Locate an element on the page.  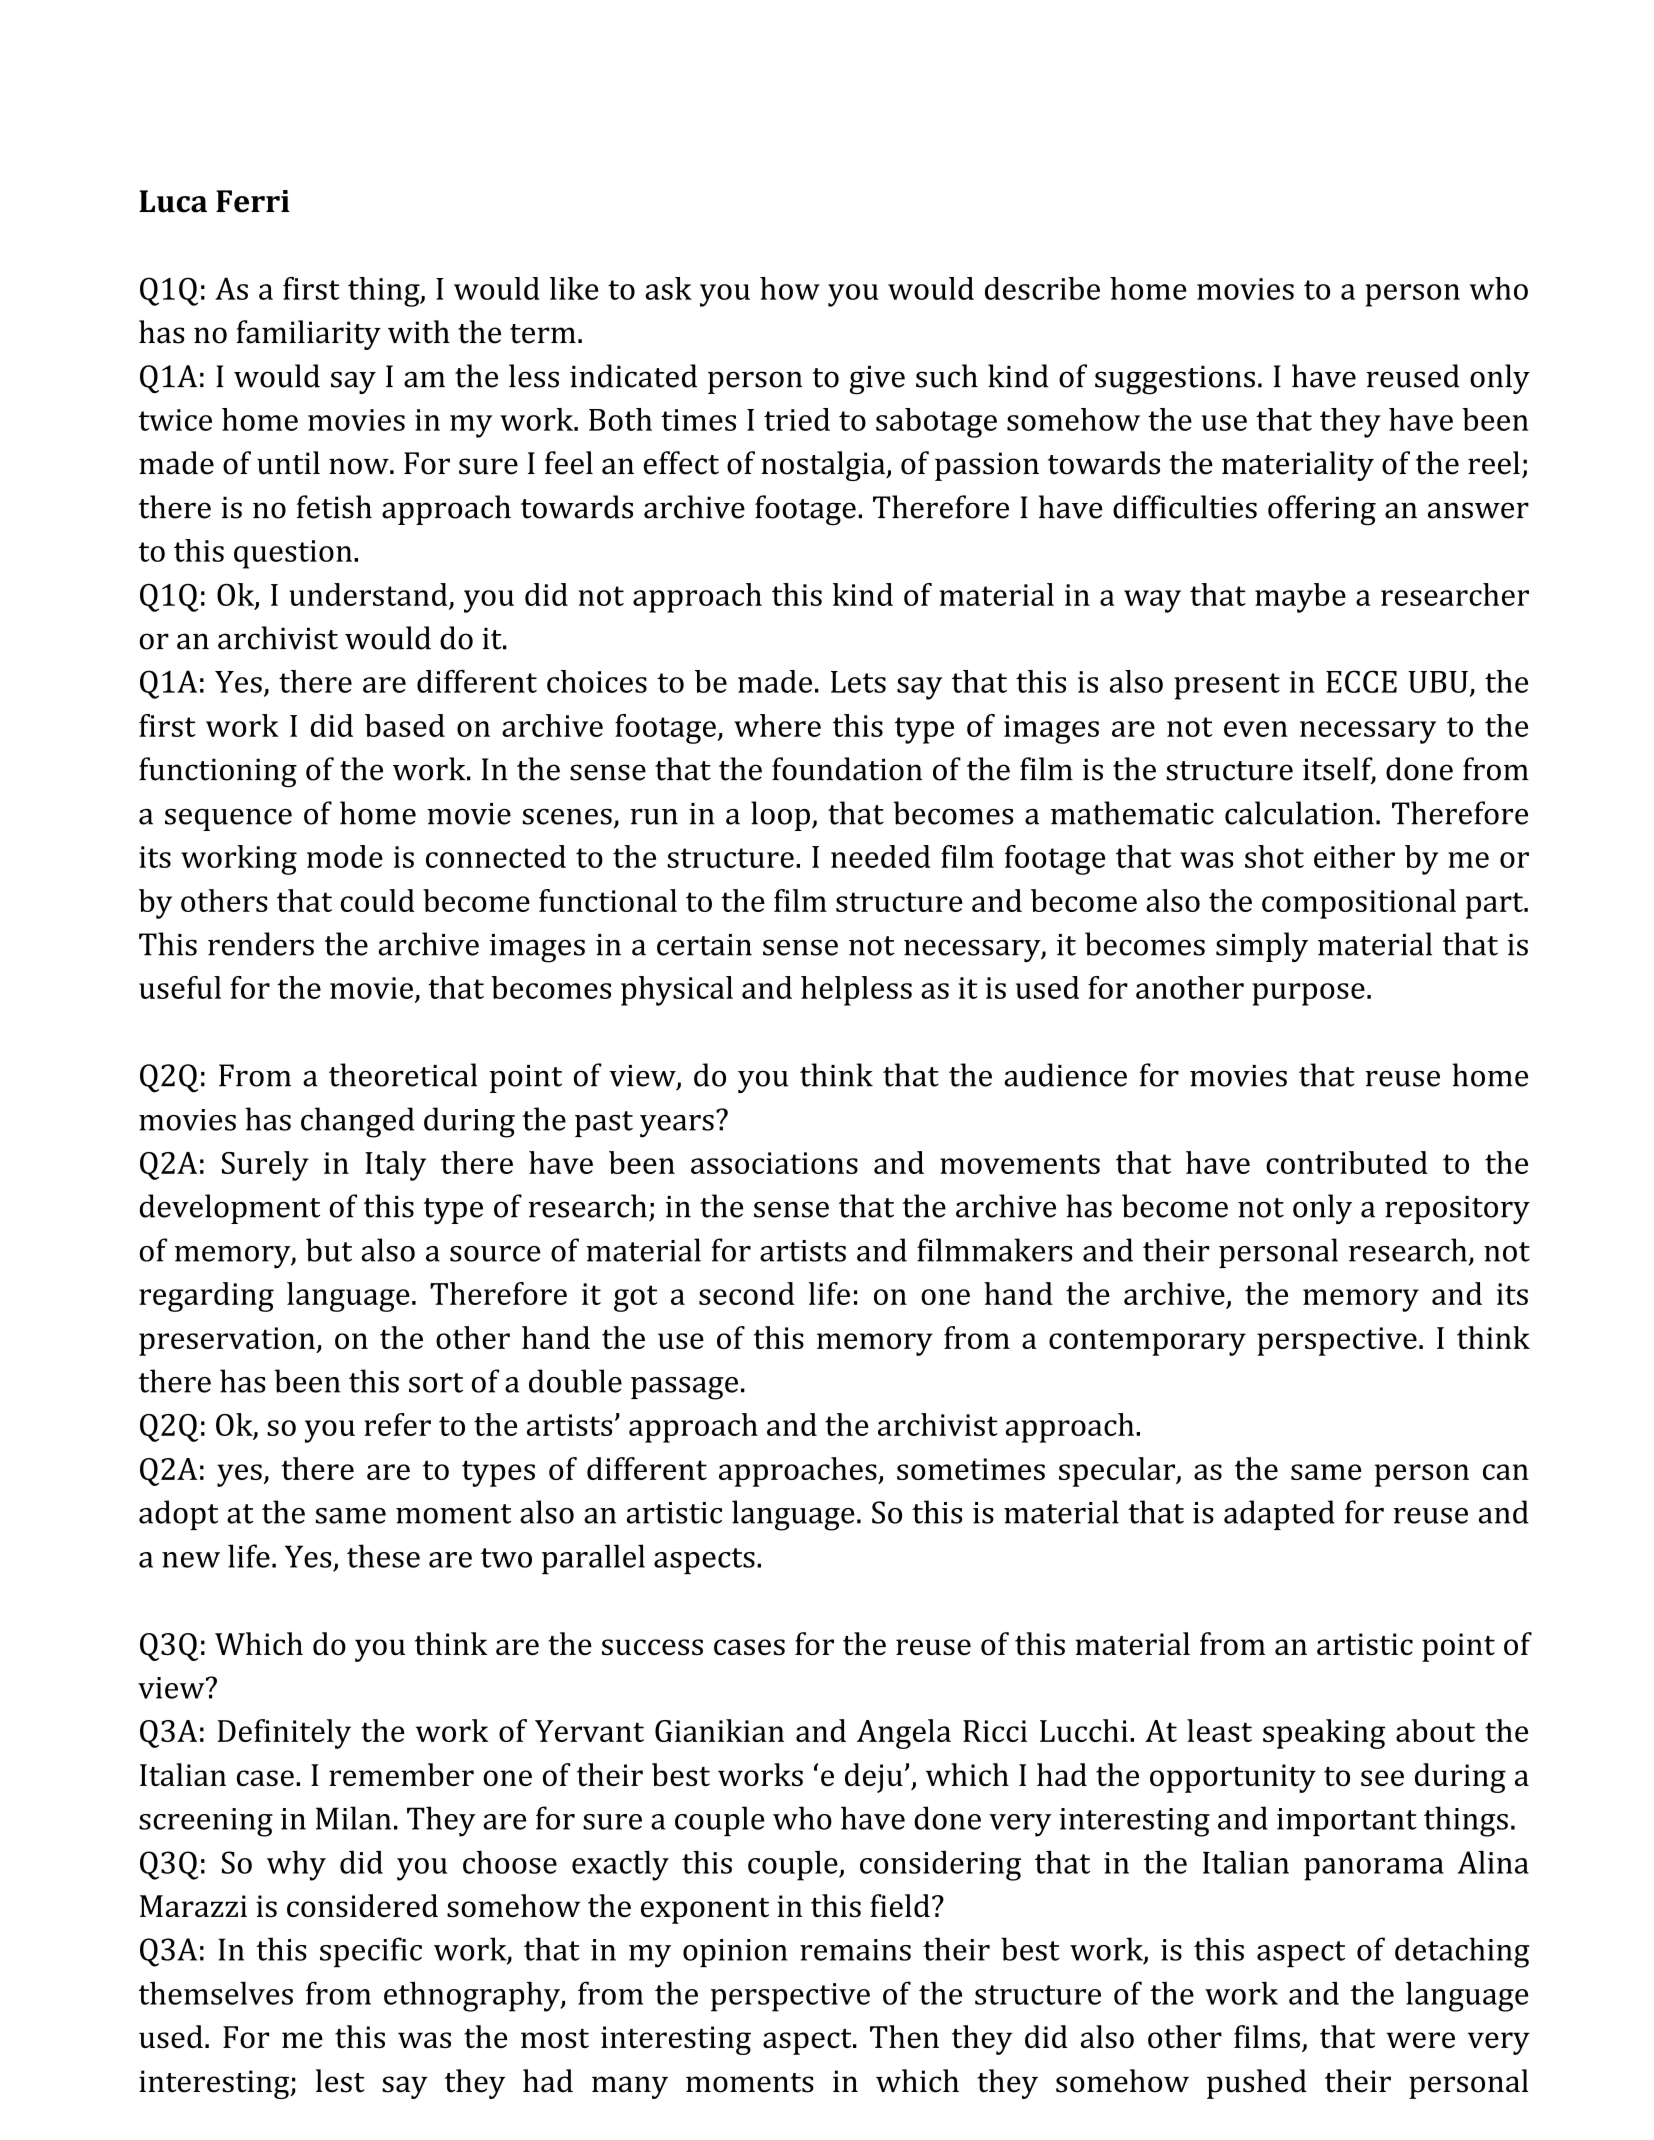
lest is located at coordinates (340, 2081).
